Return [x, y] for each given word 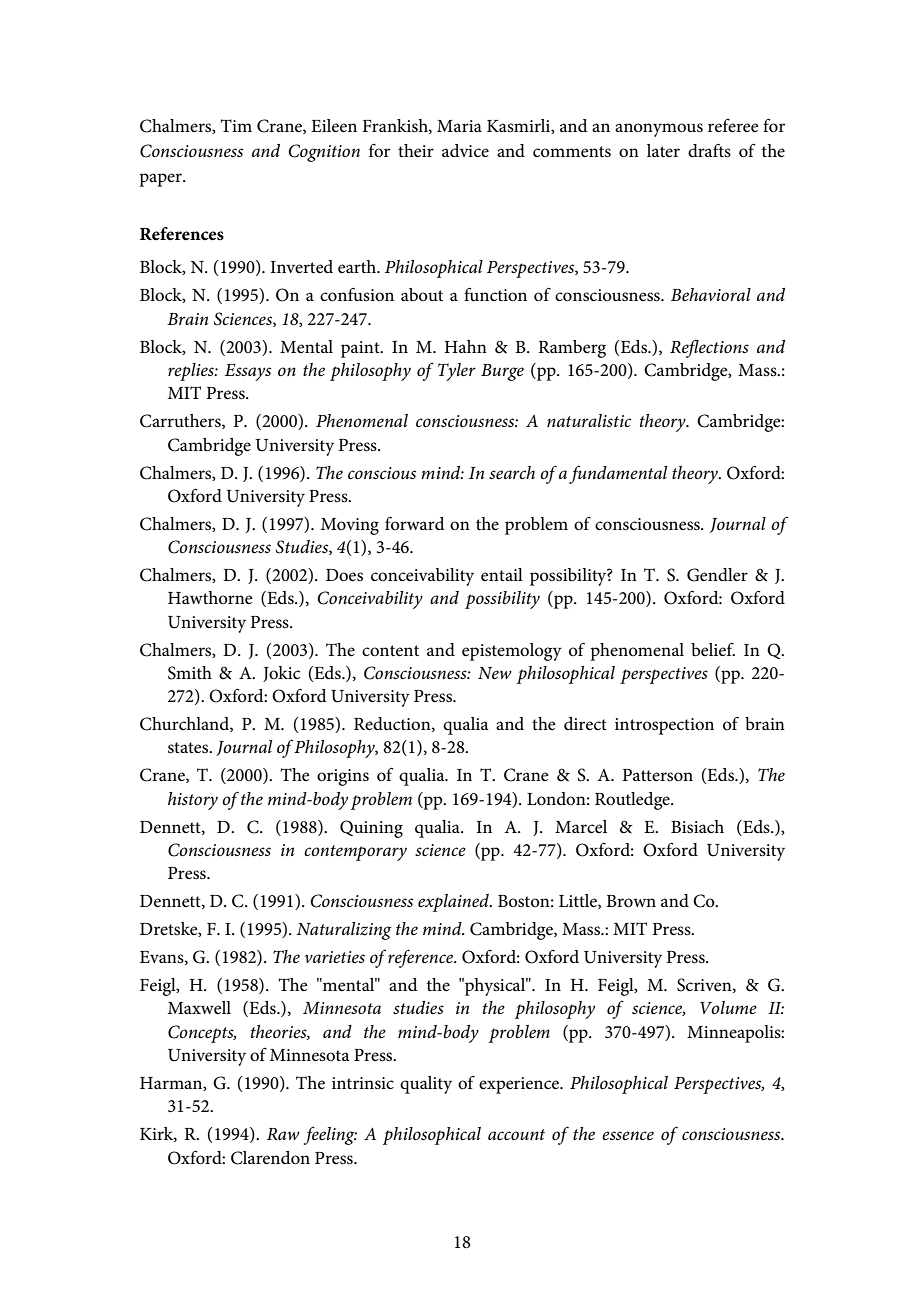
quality [426, 1085]
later [663, 150]
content [390, 651]
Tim [236, 125]
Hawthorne [210, 597]
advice [465, 151]
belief [713, 650]
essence [628, 1135]
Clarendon [270, 1158]
